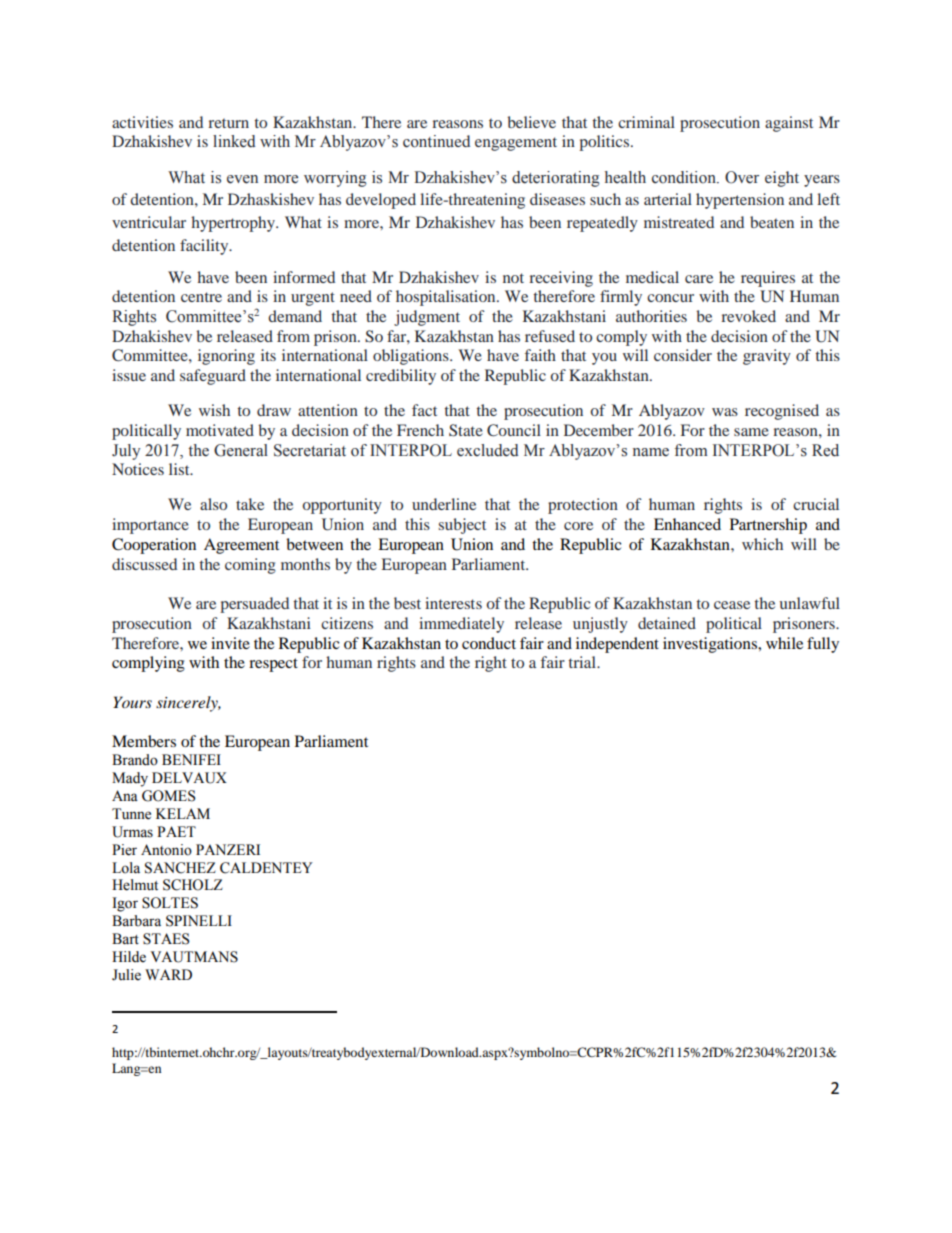 The height and width of the document is (1233, 952). I want to click on engagement, so click(516, 144).
